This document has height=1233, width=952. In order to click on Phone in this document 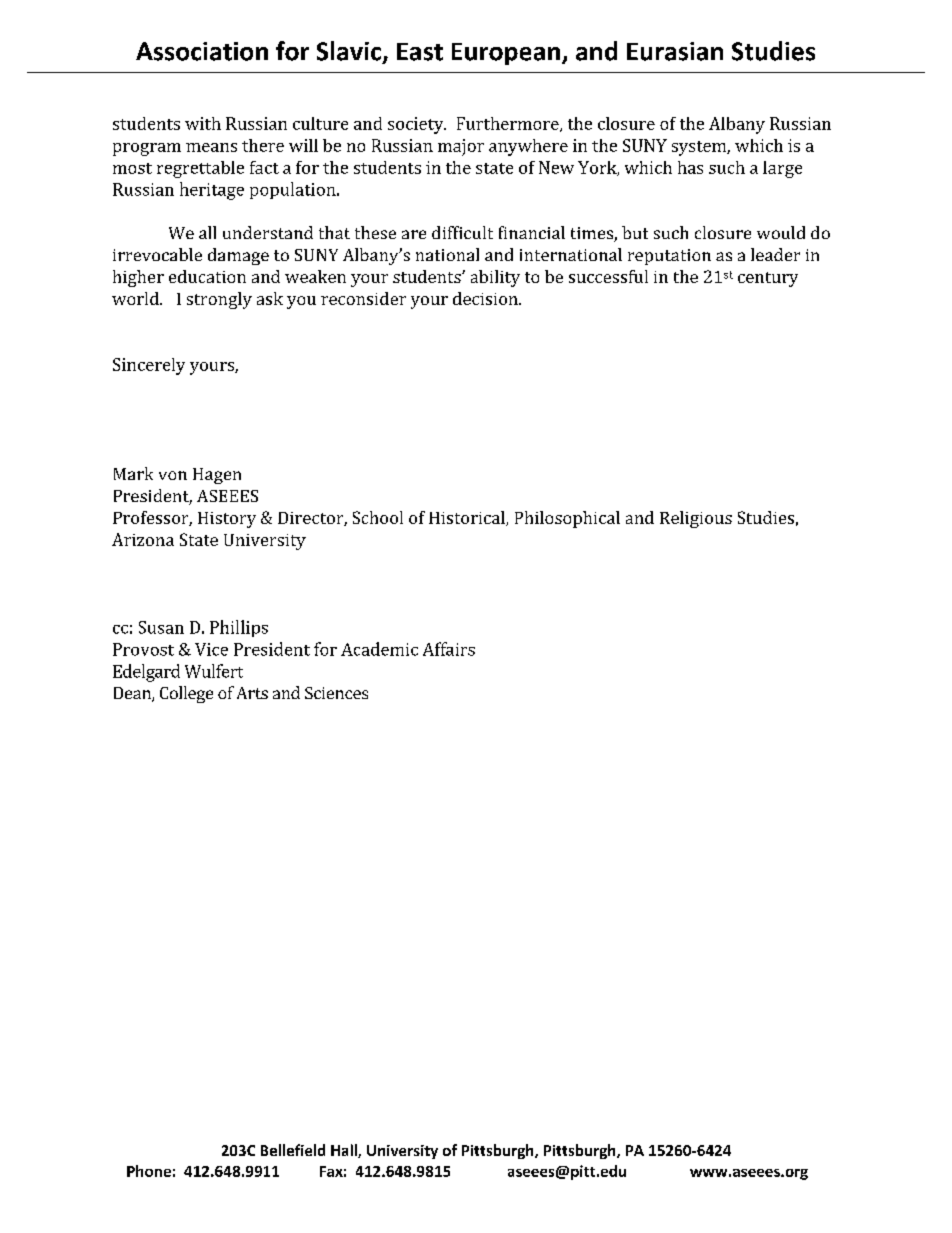, I will do `click(149, 1171)`.
